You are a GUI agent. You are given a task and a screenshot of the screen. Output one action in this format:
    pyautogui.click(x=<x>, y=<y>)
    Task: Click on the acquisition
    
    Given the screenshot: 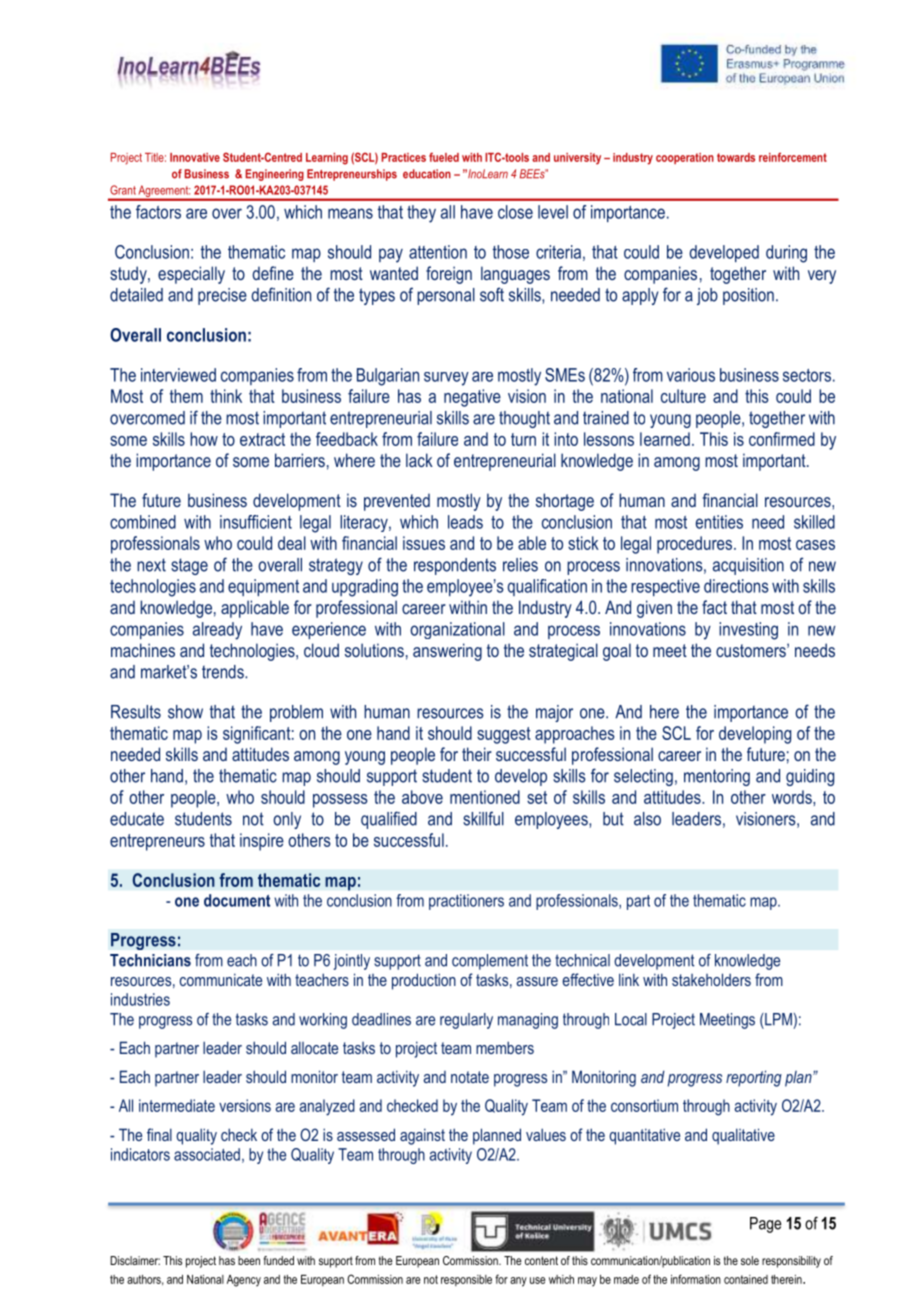 What is the action you would take?
    pyautogui.click(x=748, y=566)
